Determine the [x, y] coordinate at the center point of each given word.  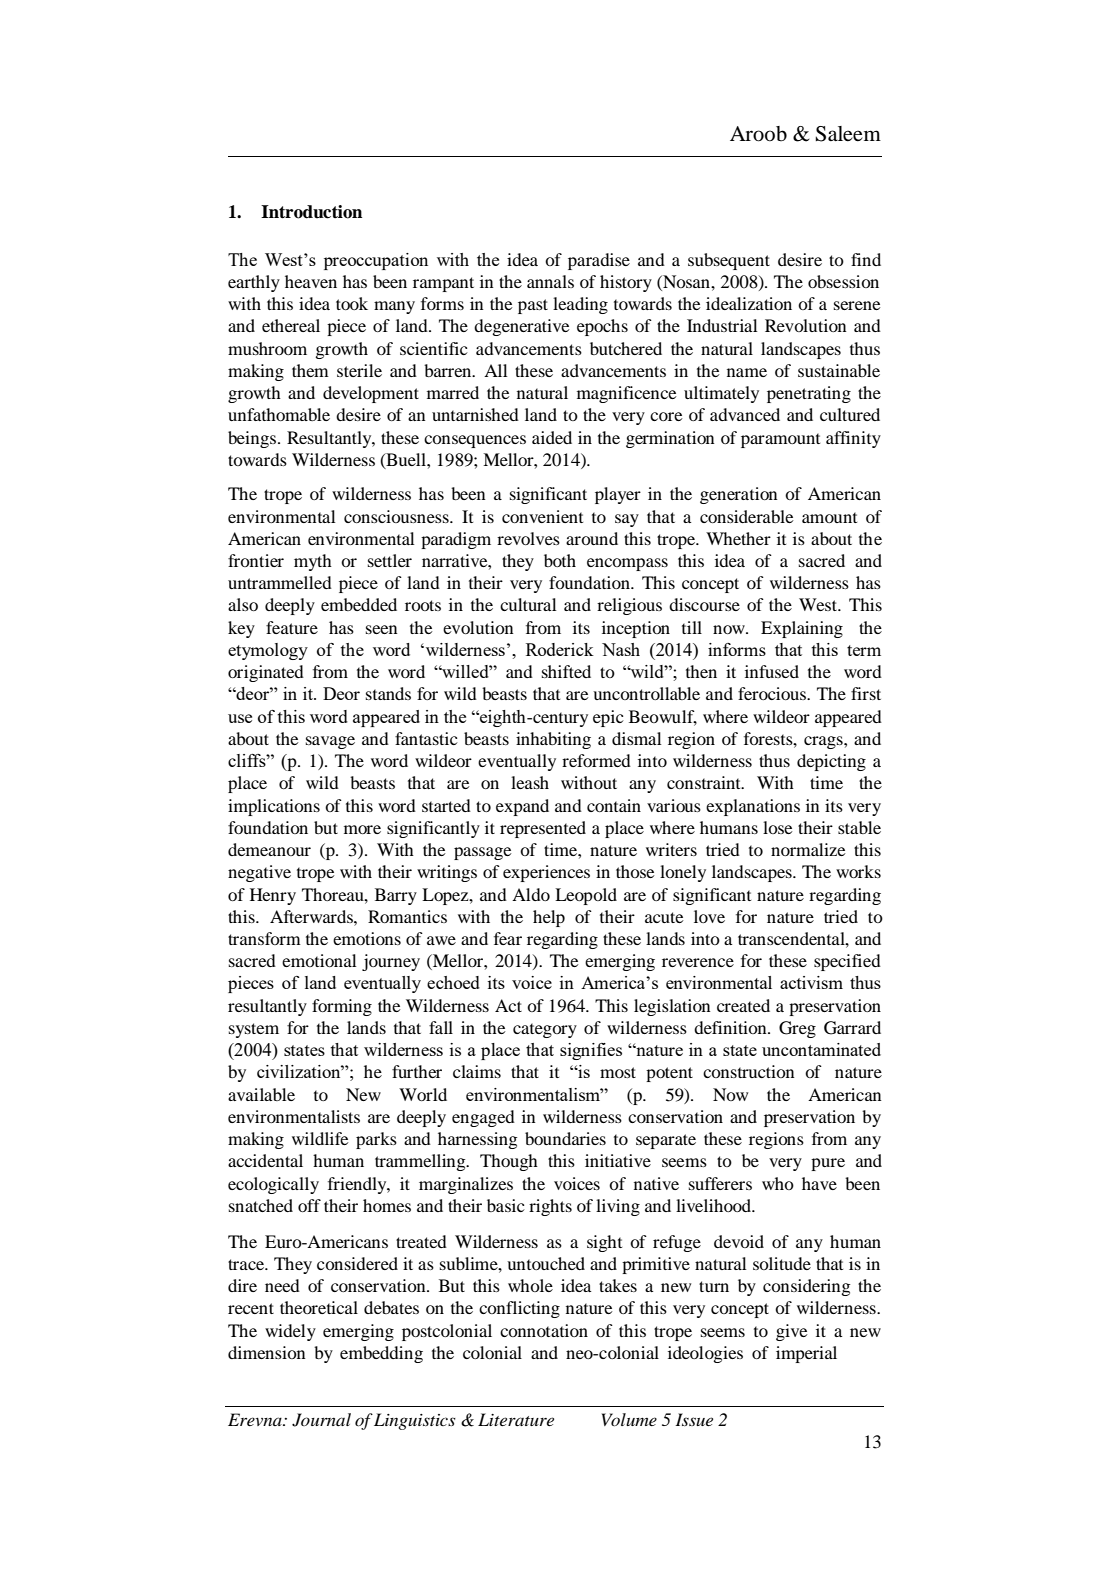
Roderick [560, 649]
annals [550, 281]
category [545, 1030]
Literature [516, 1419]
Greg [797, 1029]
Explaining [802, 629]
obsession [843, 281]
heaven [311, 281]
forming [342, 1007]
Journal [321, 1420]
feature [292, 627]
